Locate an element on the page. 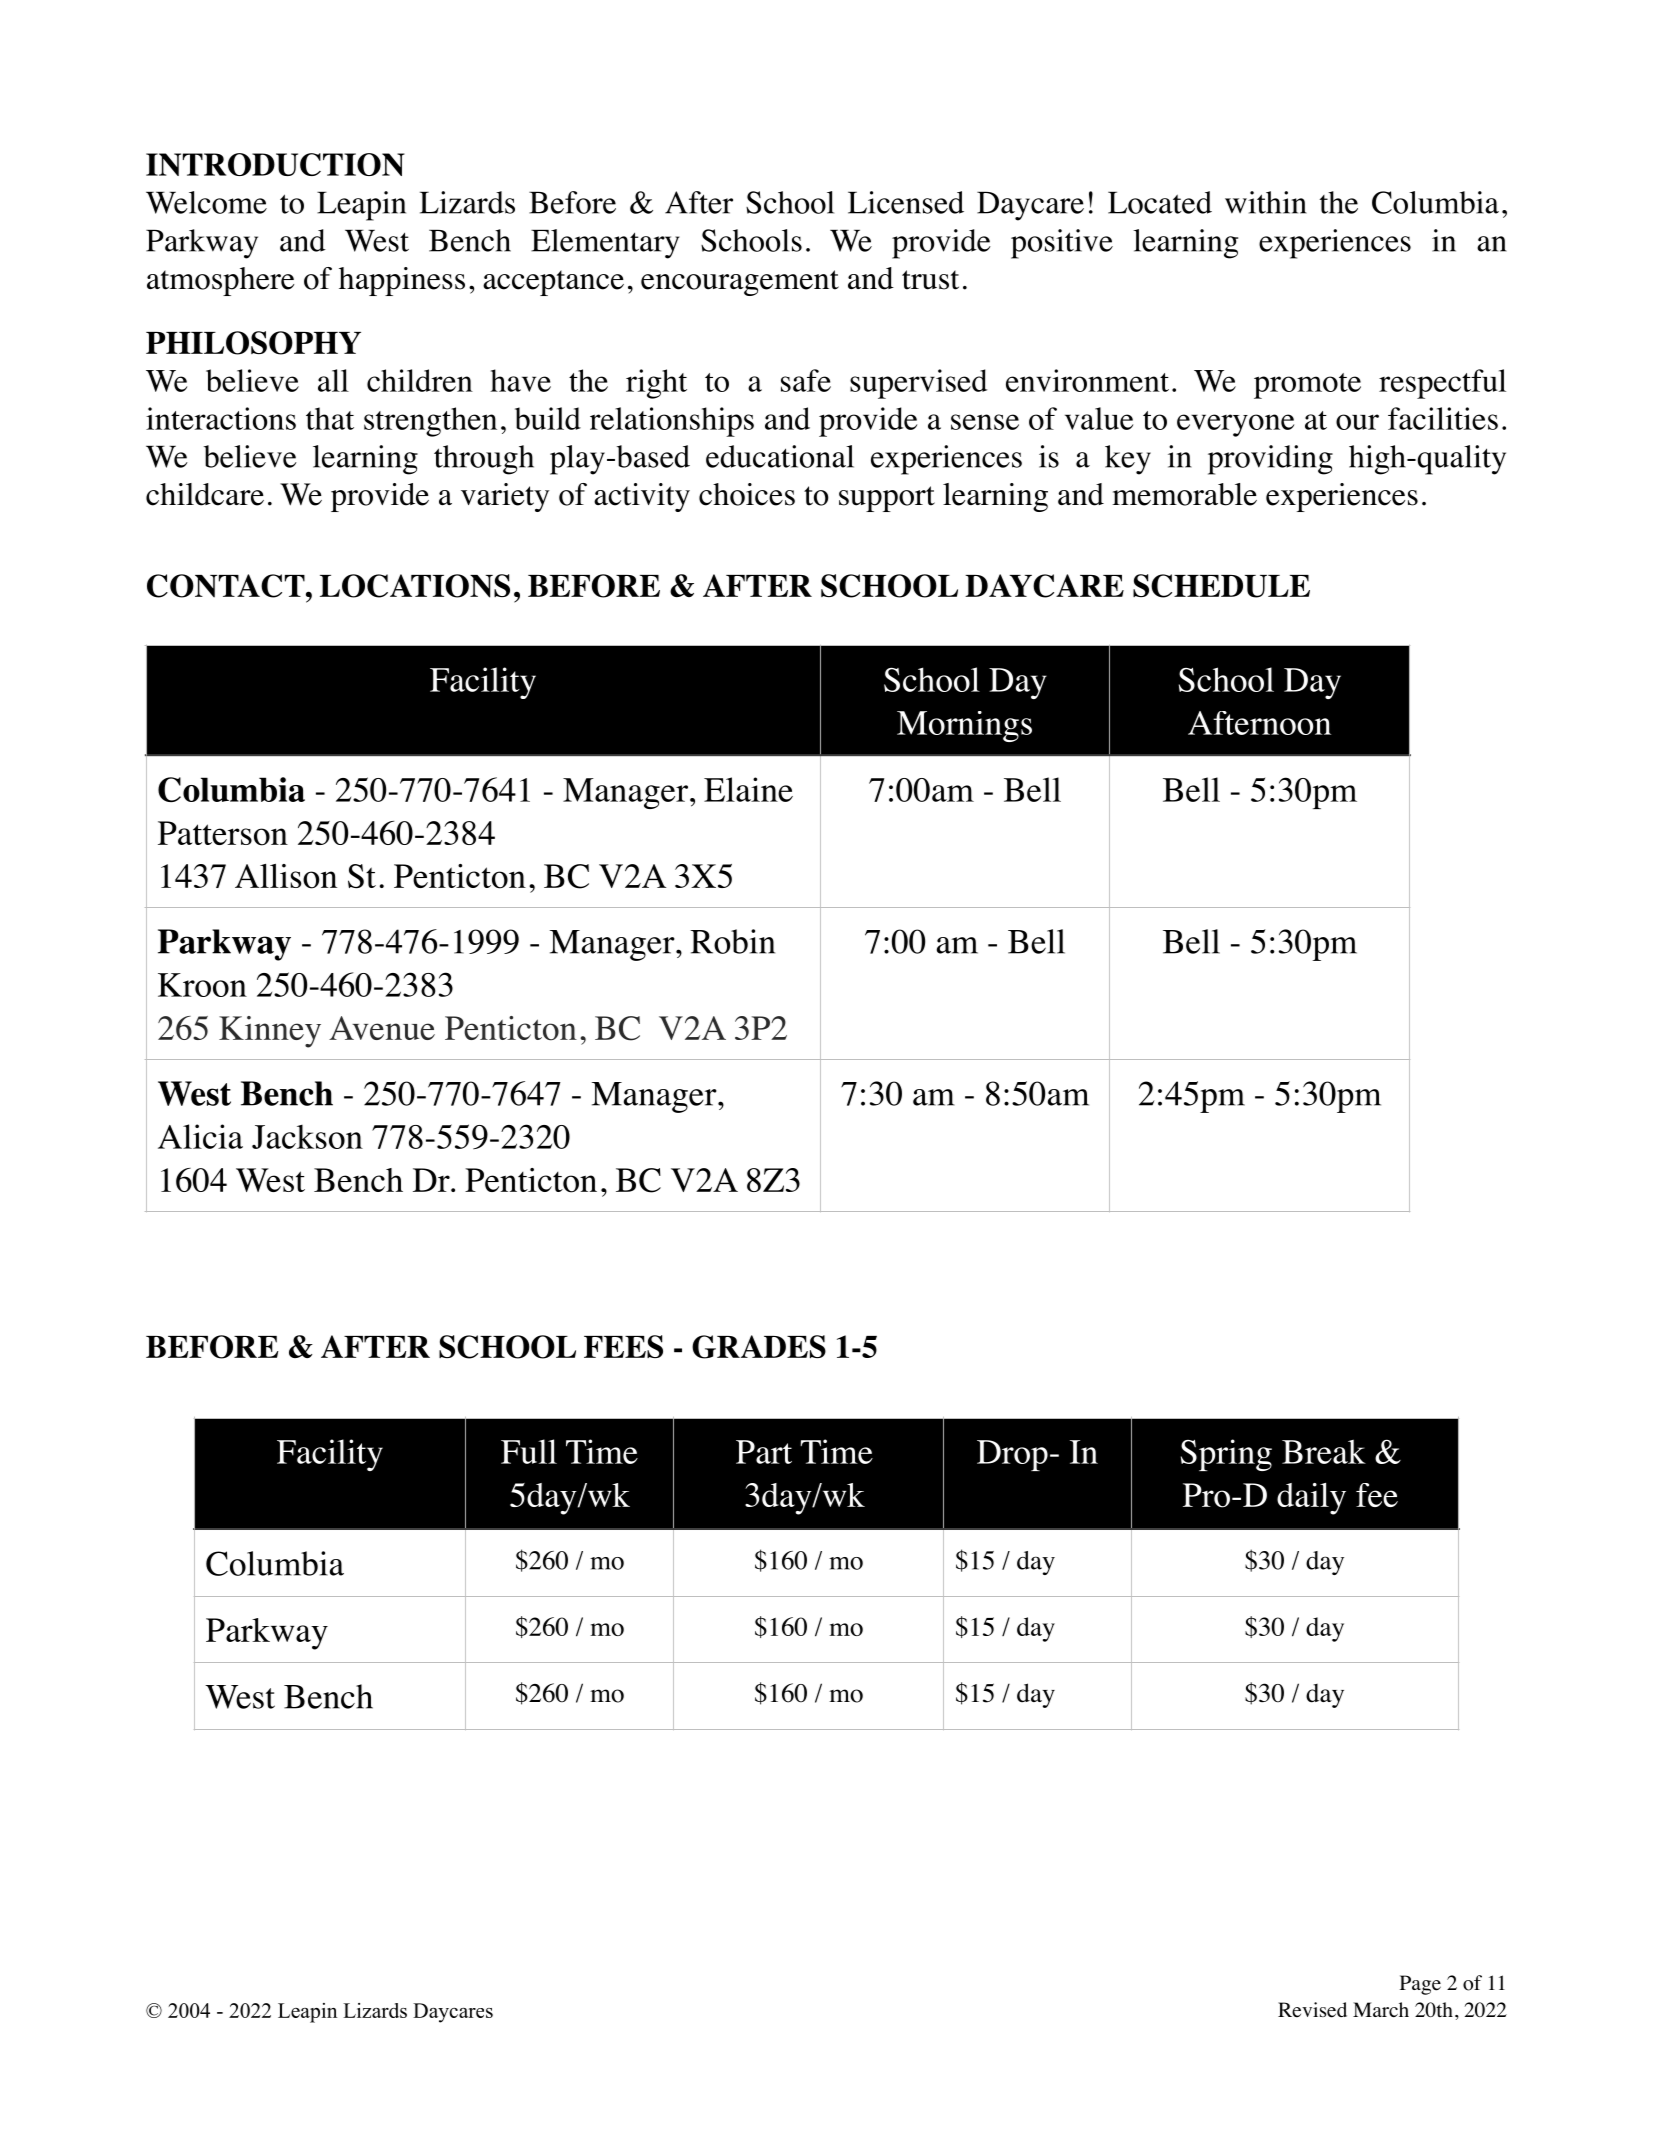  happiness is located at coordinates (402, 281).
